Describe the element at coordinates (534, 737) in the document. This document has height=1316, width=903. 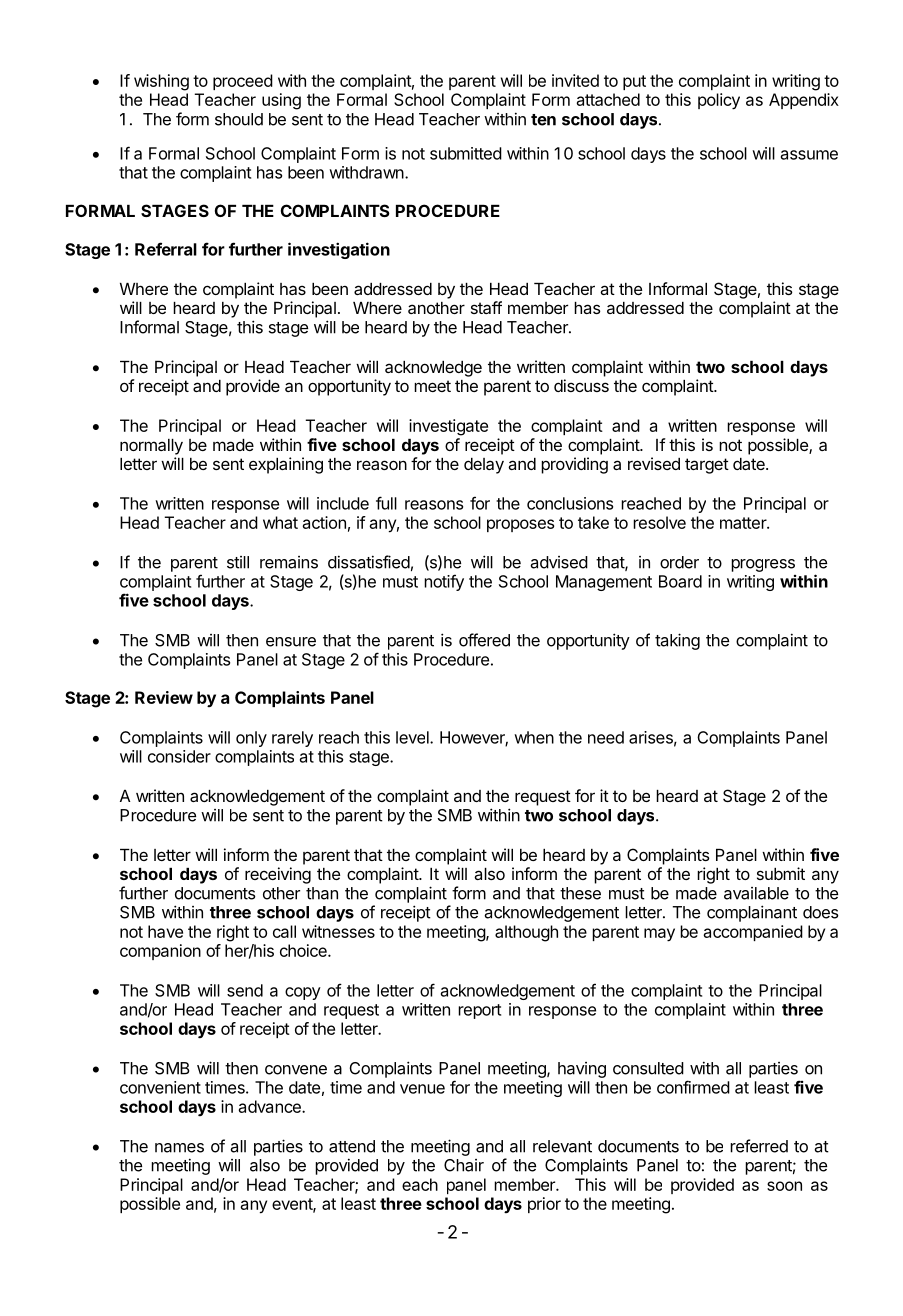
I see `when` at that location.
